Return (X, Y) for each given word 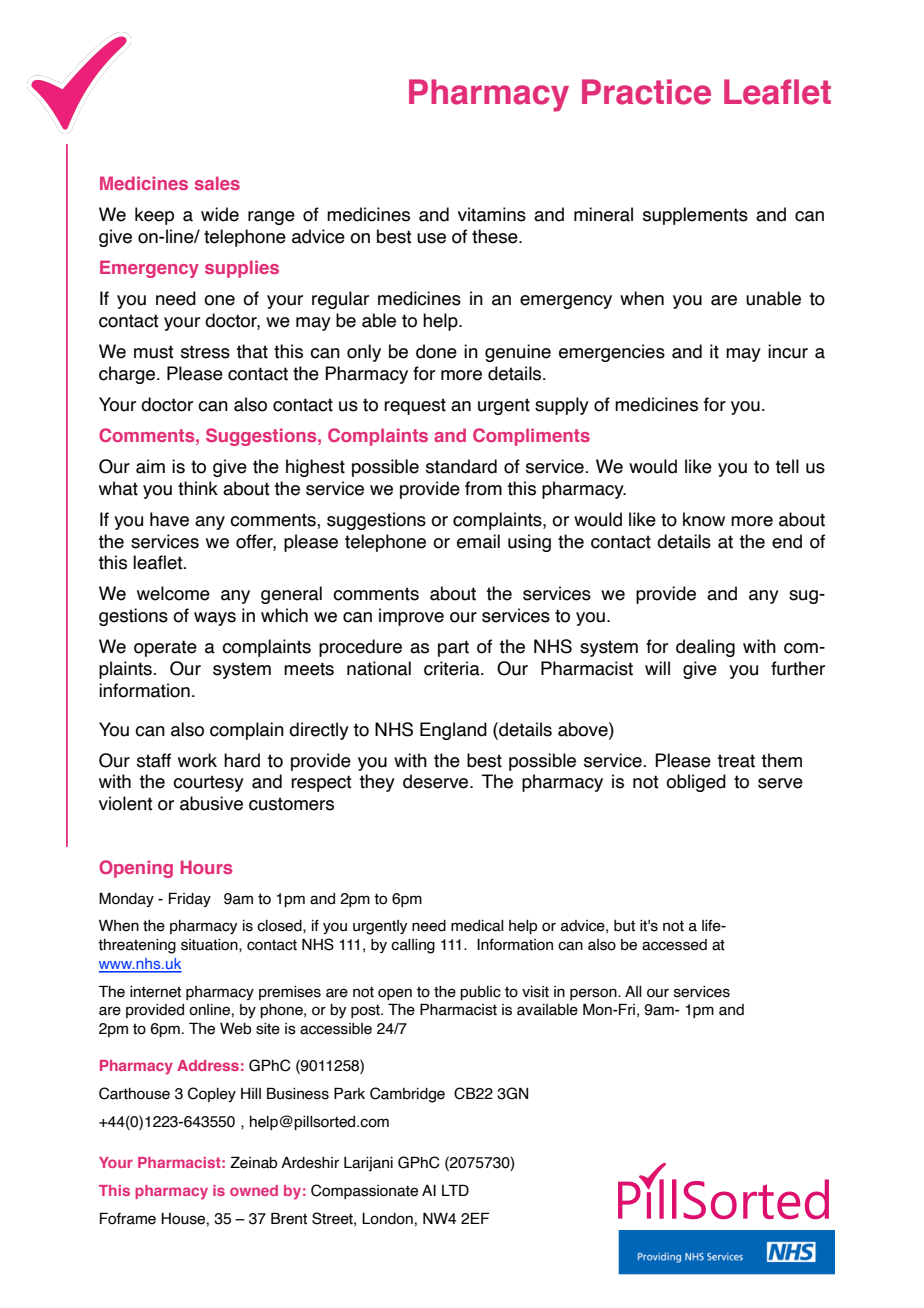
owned (254, 1190)
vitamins (492, 214)
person (594, 994)
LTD (455, 1190)
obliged (696, 783)
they (377, 783)
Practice (646, 92)
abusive (211, 803)
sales (217, 183)
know (704, 519)
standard (461, 466)
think (198, 488)
